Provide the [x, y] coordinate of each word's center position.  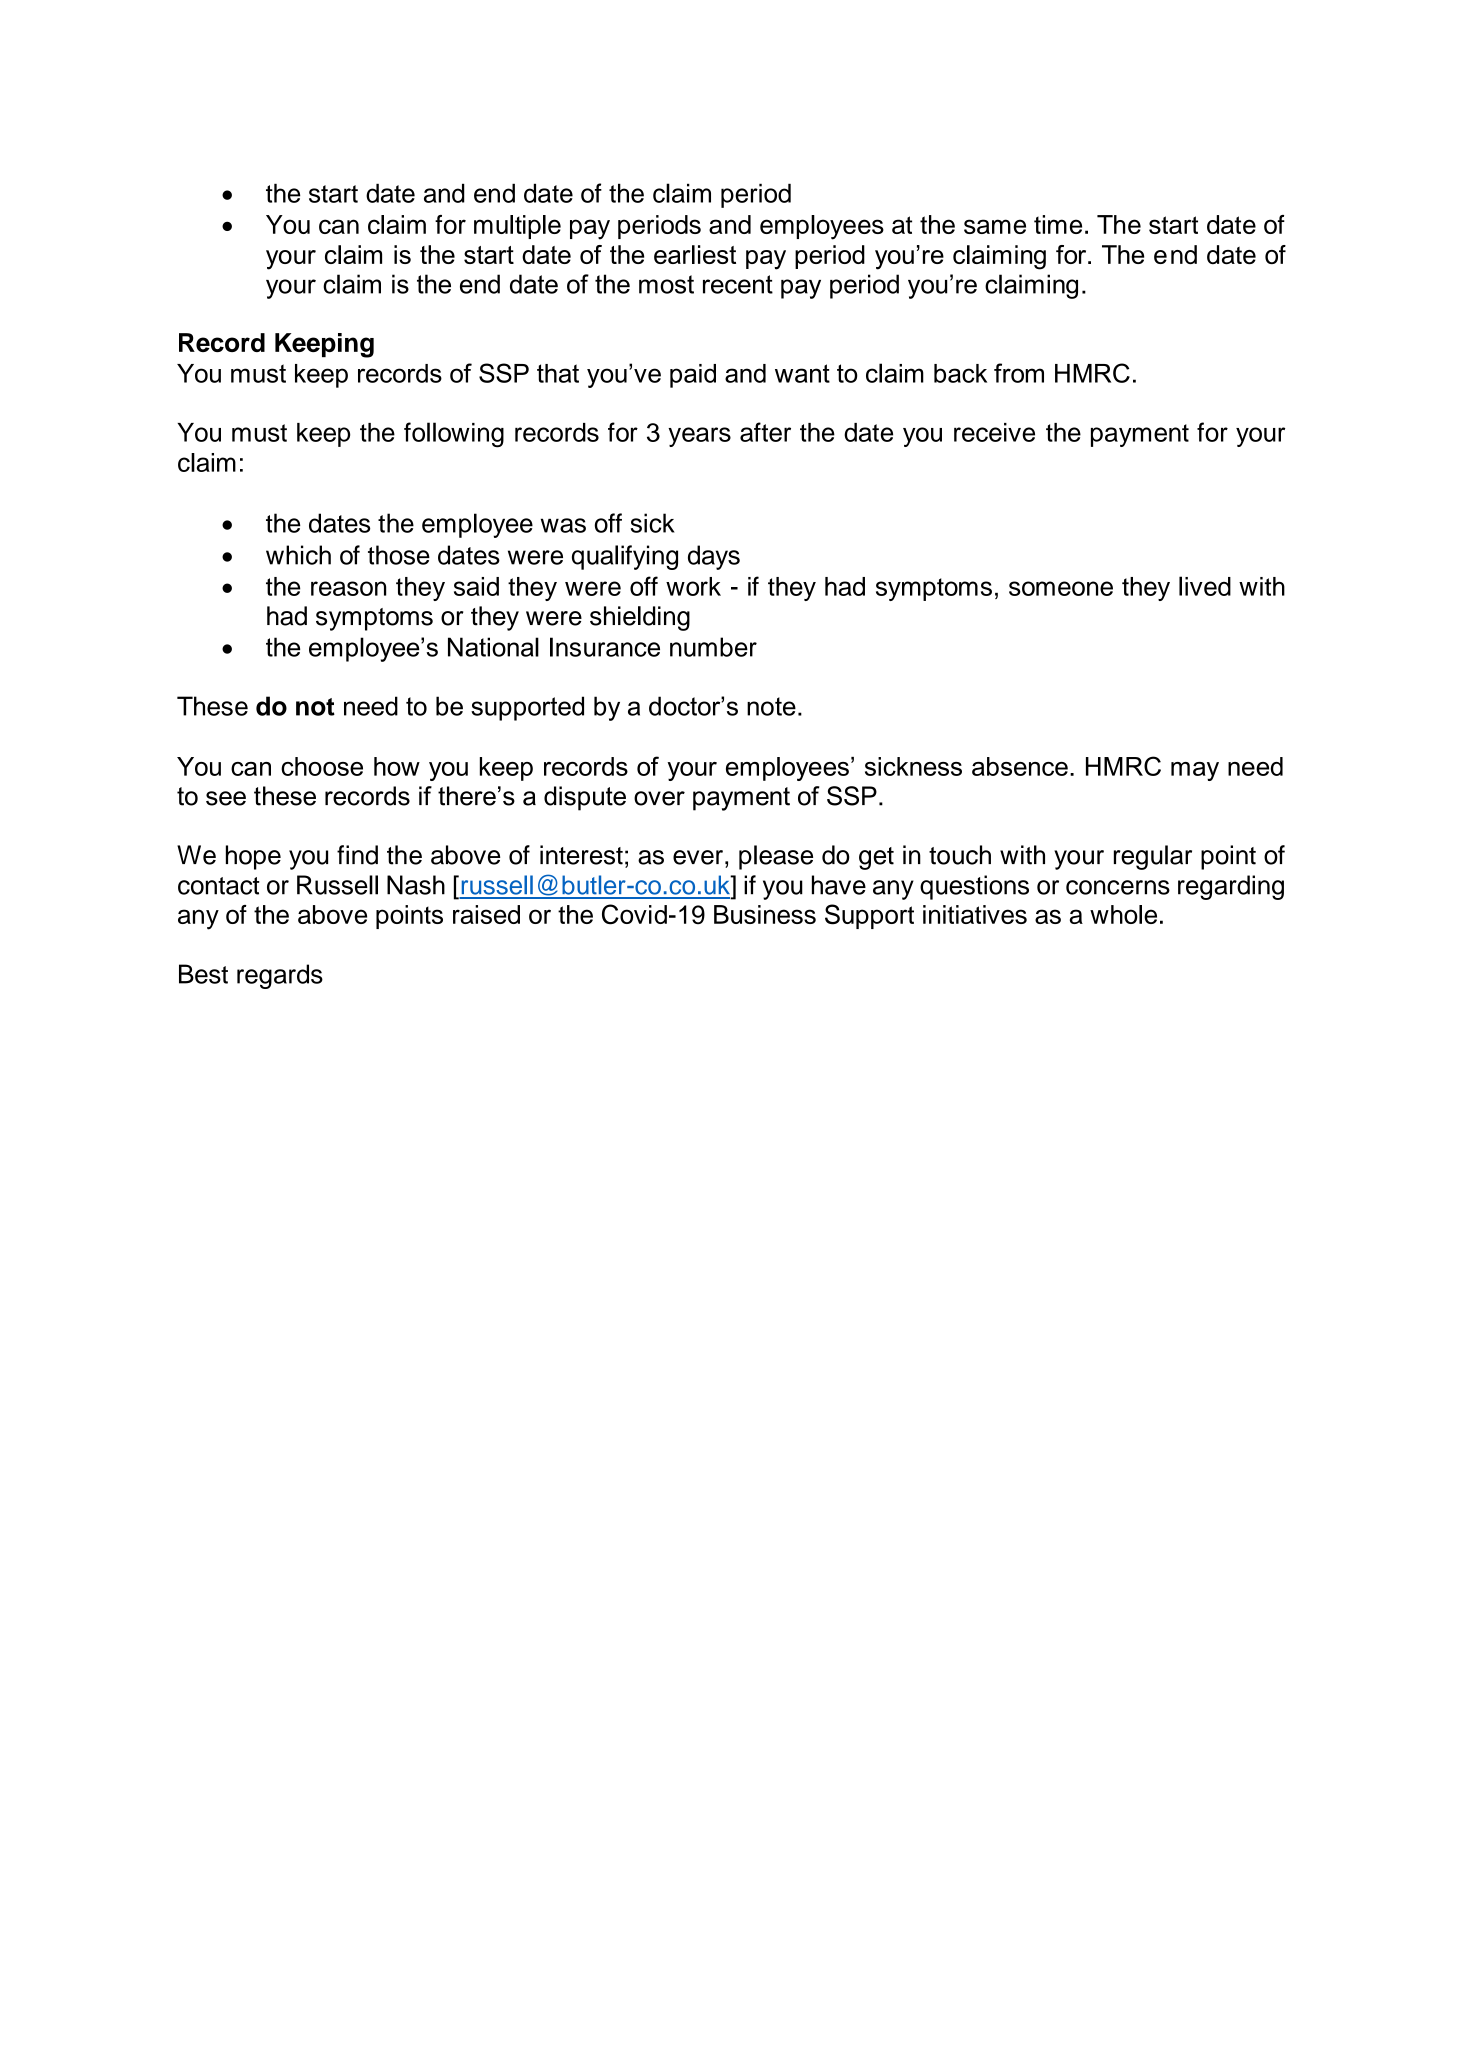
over [659, 798]
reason [348, 588]
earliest [695, 254]
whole [1123, 914]
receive [994, 432]
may [1195, 771]
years [699, 437]
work [693, 586]
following [454, 435]
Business [765, 914]
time [1058, 224]
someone [1061, 588]
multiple [517, 227]
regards [280, 976]
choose [322, 766]
